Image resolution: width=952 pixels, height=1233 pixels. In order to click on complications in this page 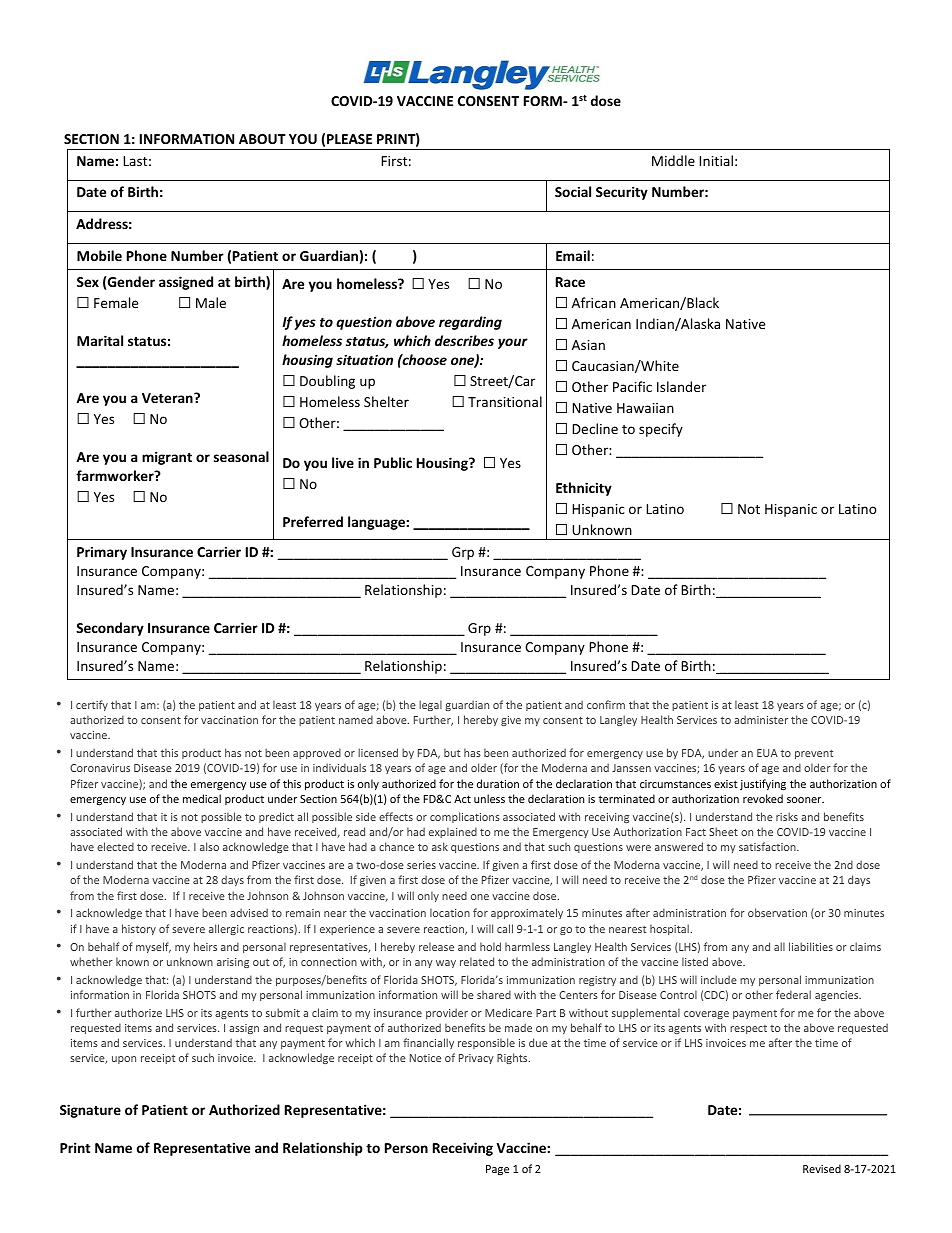, I will do `click(465, 817)`.
